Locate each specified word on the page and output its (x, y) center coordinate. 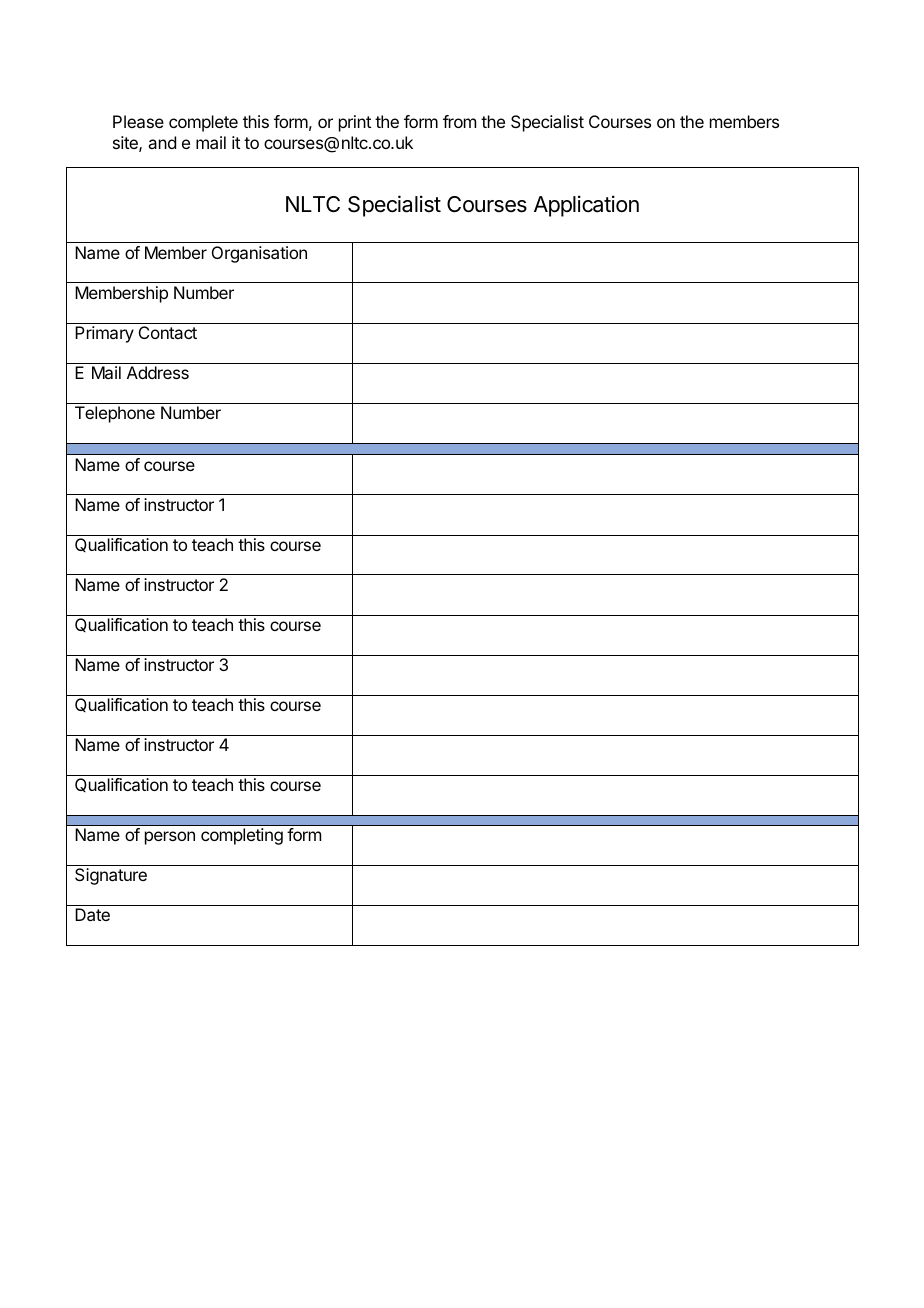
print (355, 123)
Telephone (115, 414)
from (459, 121)
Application (586, 206)
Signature (111, 876)
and (162, 142)
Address (158, 372)
